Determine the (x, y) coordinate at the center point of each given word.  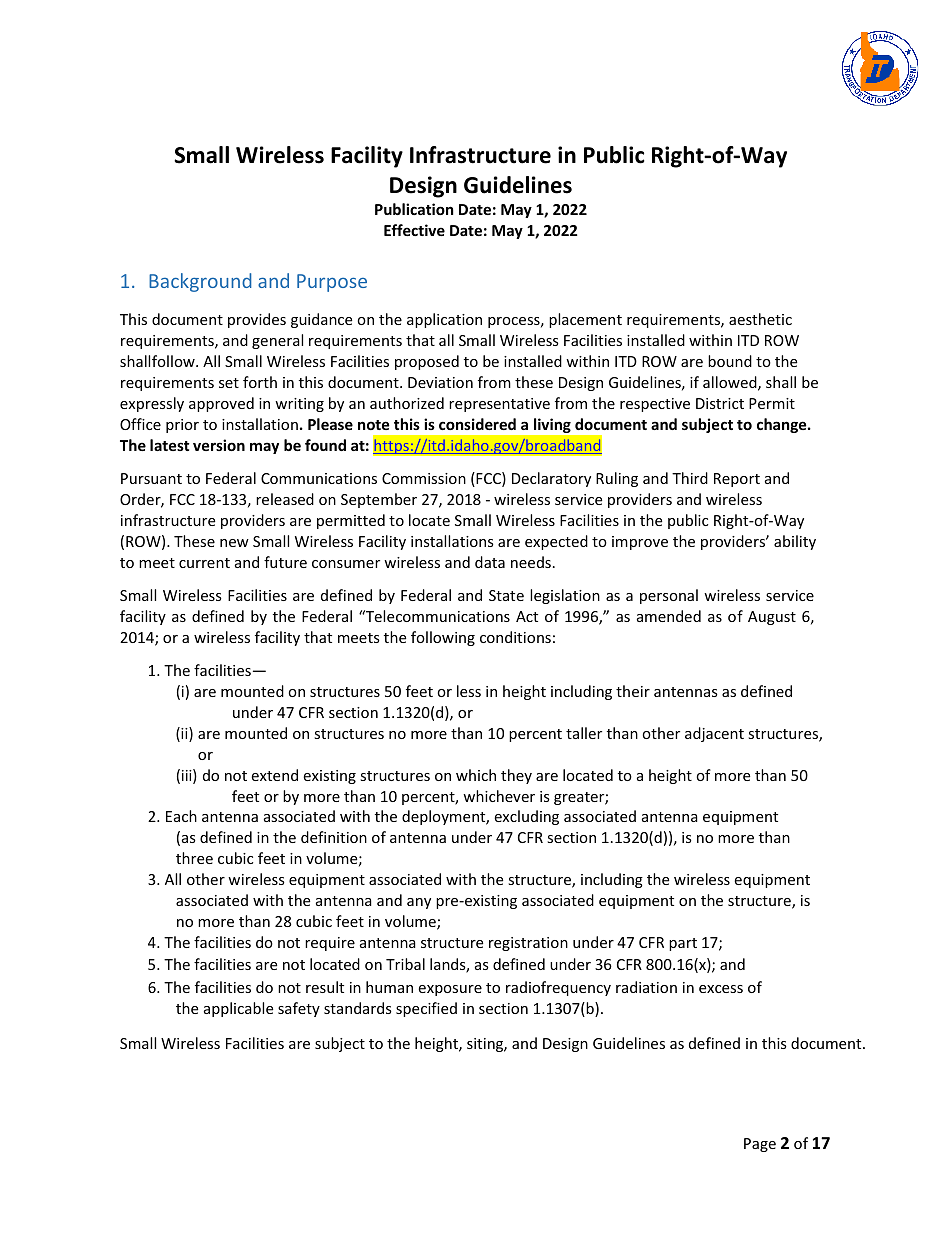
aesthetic (760, 319)
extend (274, 775)
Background (200, 282)
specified (426, 1009)
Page (760, 1145)
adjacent (714, 734)
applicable (238, 1009)
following (443, 638)
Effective (414, 230)
